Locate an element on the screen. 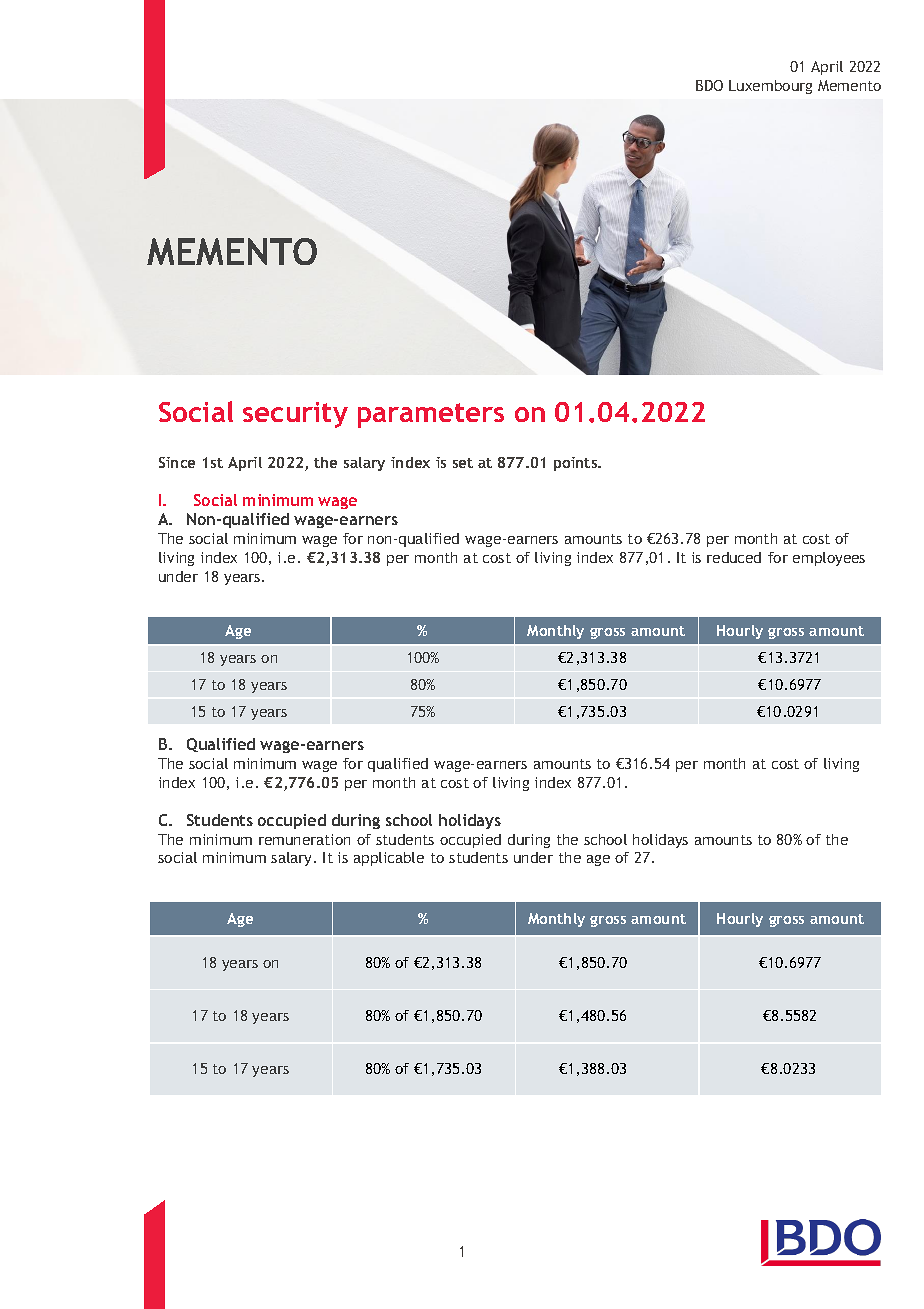 This screenshot has width=924, height=1309. Luxembourg is located at coordinates (770, 87).
